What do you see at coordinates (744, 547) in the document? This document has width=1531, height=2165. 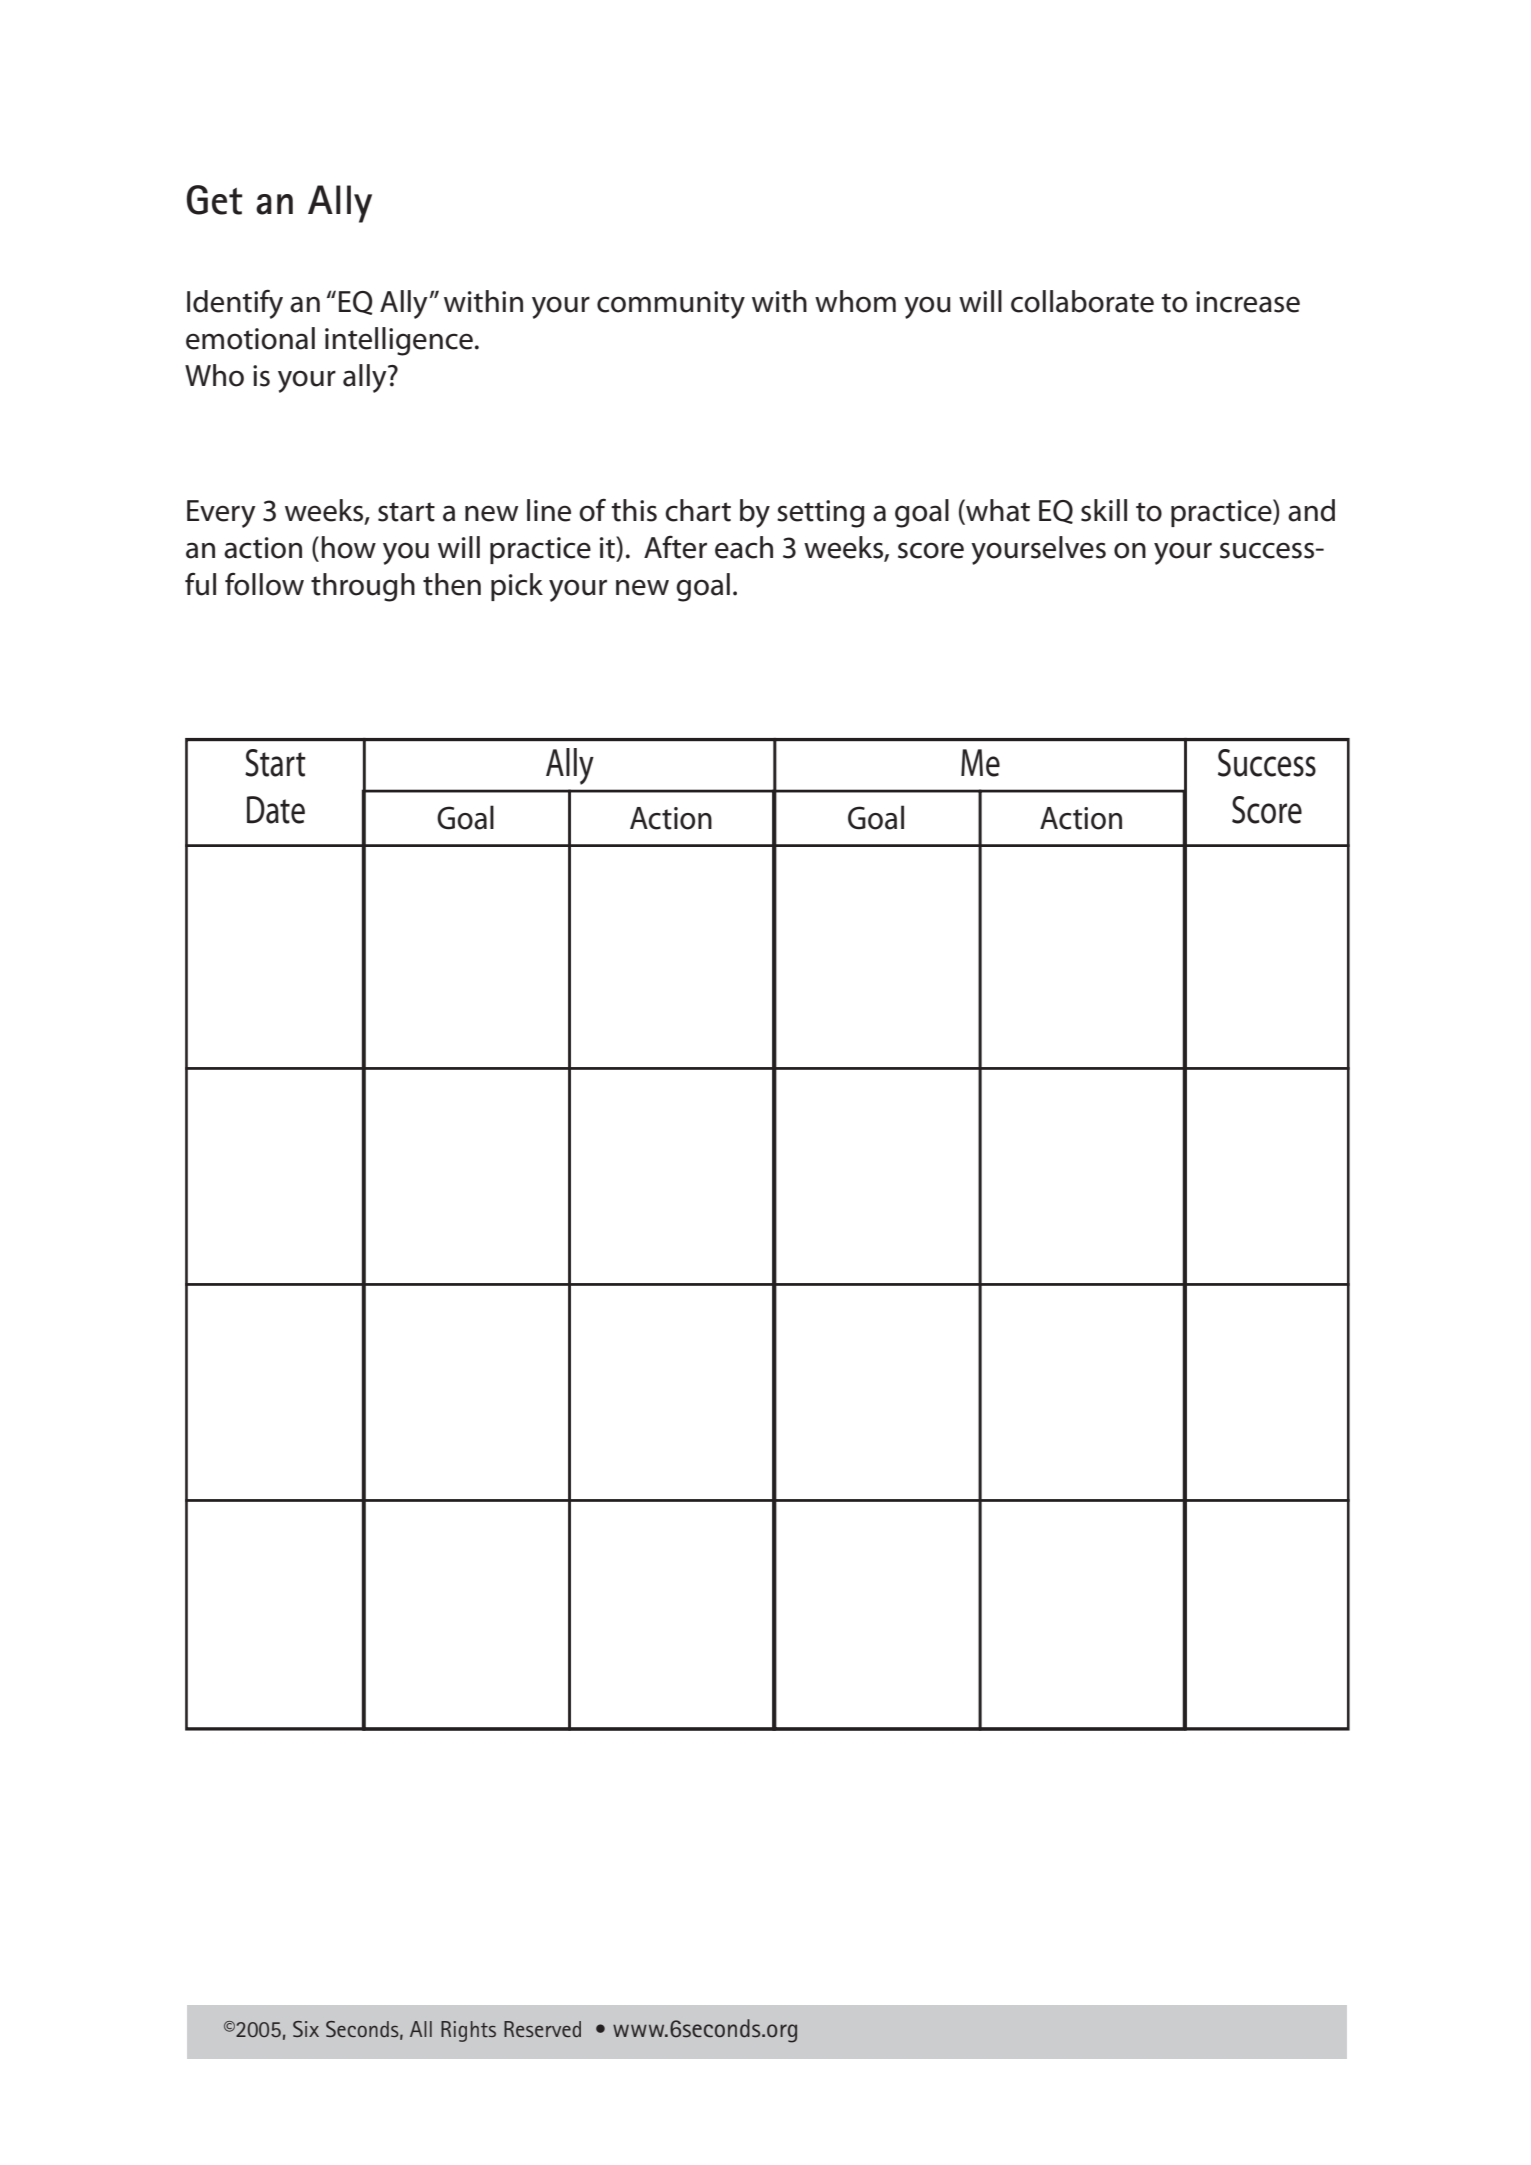 I see `each` at bounding box center [744, 547].
